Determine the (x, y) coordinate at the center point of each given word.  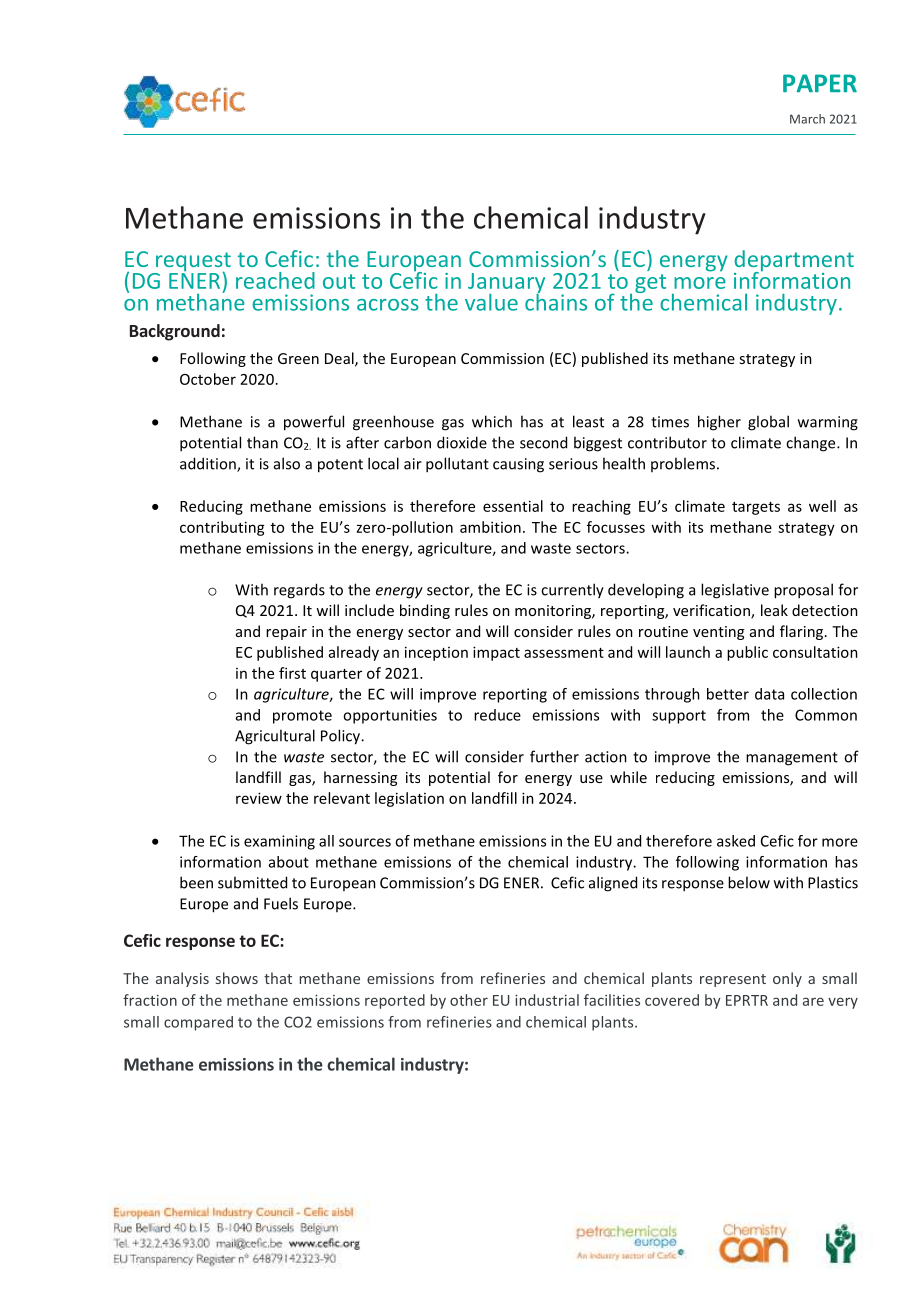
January (506, 284)
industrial (547, 1000)
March (807, 119)
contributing (222, 528)
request (192, 263)
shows (237, 978)
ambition (490, 527)
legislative (735, 591)
